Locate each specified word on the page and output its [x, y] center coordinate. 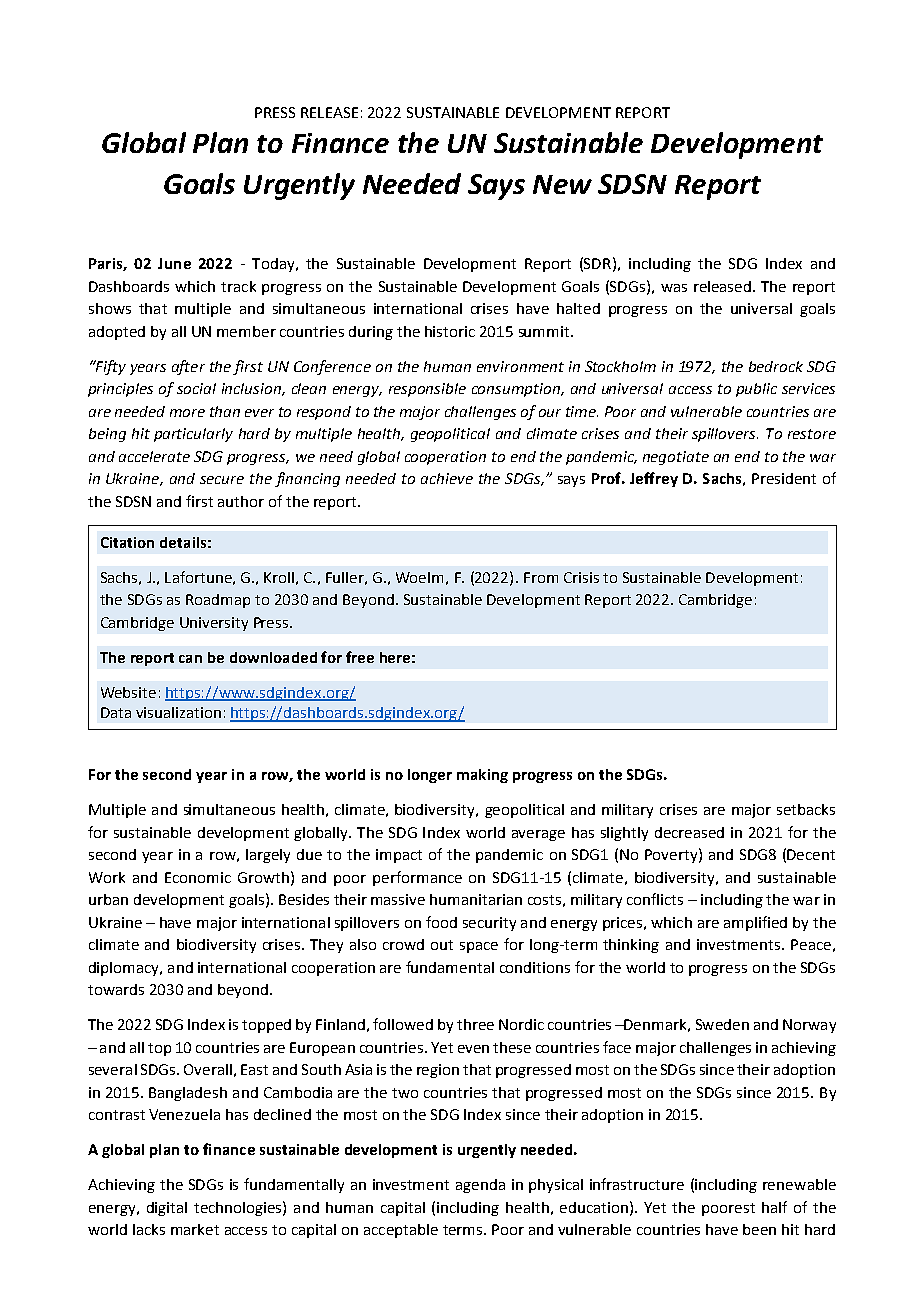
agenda [480, 1186]
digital [167, 1209]
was [674, 288]
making [482, 776]
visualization [178, 712]
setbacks [806, 809]
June [174, 263]
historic [450, 331]
